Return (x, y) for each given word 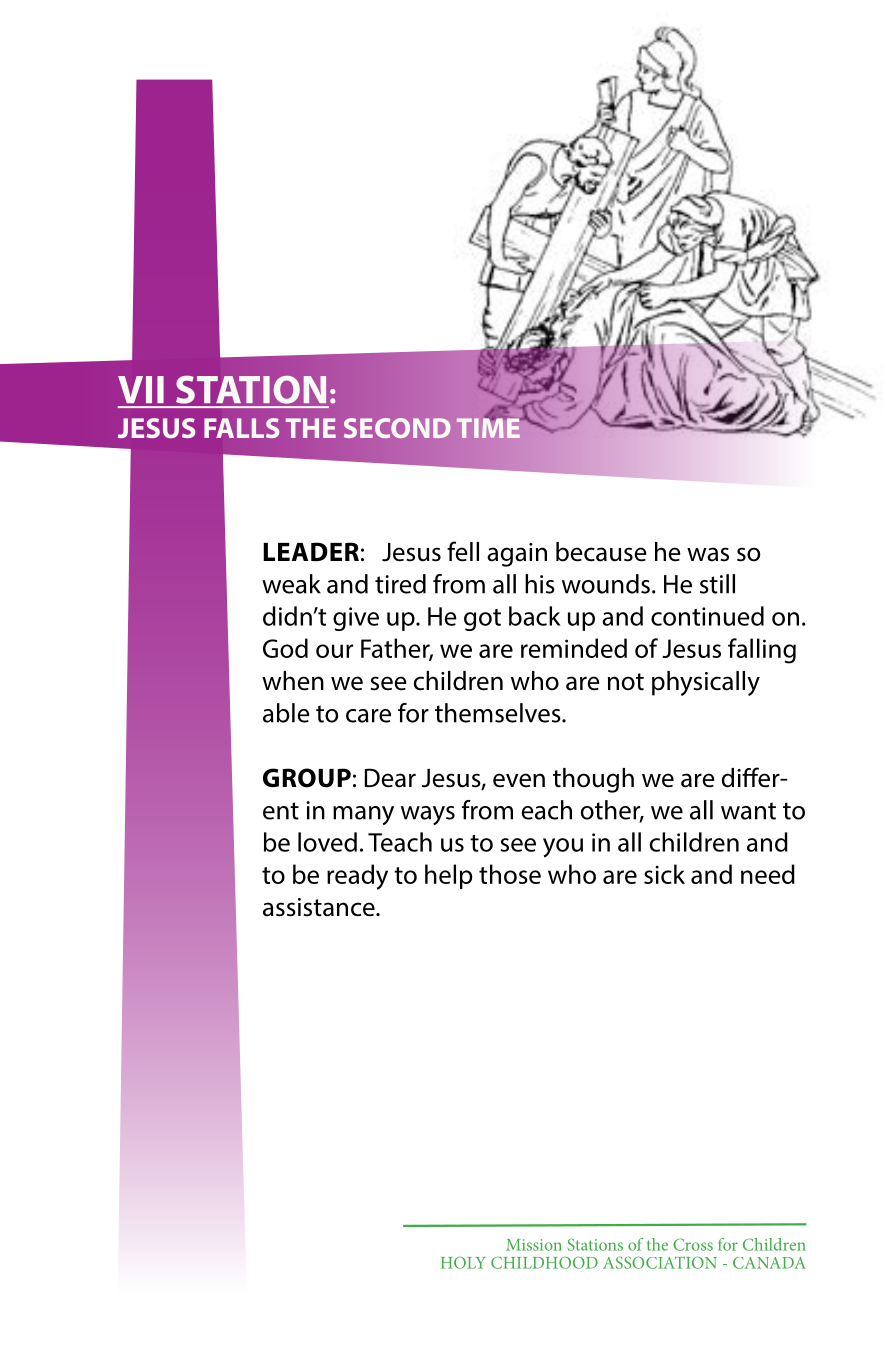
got (482, 620)
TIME (489, 427)
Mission (534, 1245)
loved (327, 842)
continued (707, 616)
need (768, 874)
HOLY (463, 1262)
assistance (320, 907)
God (285, 648)
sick (664, 874)
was (708, 554)
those (510, 874)
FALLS (241, 428)
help (448, 876)
